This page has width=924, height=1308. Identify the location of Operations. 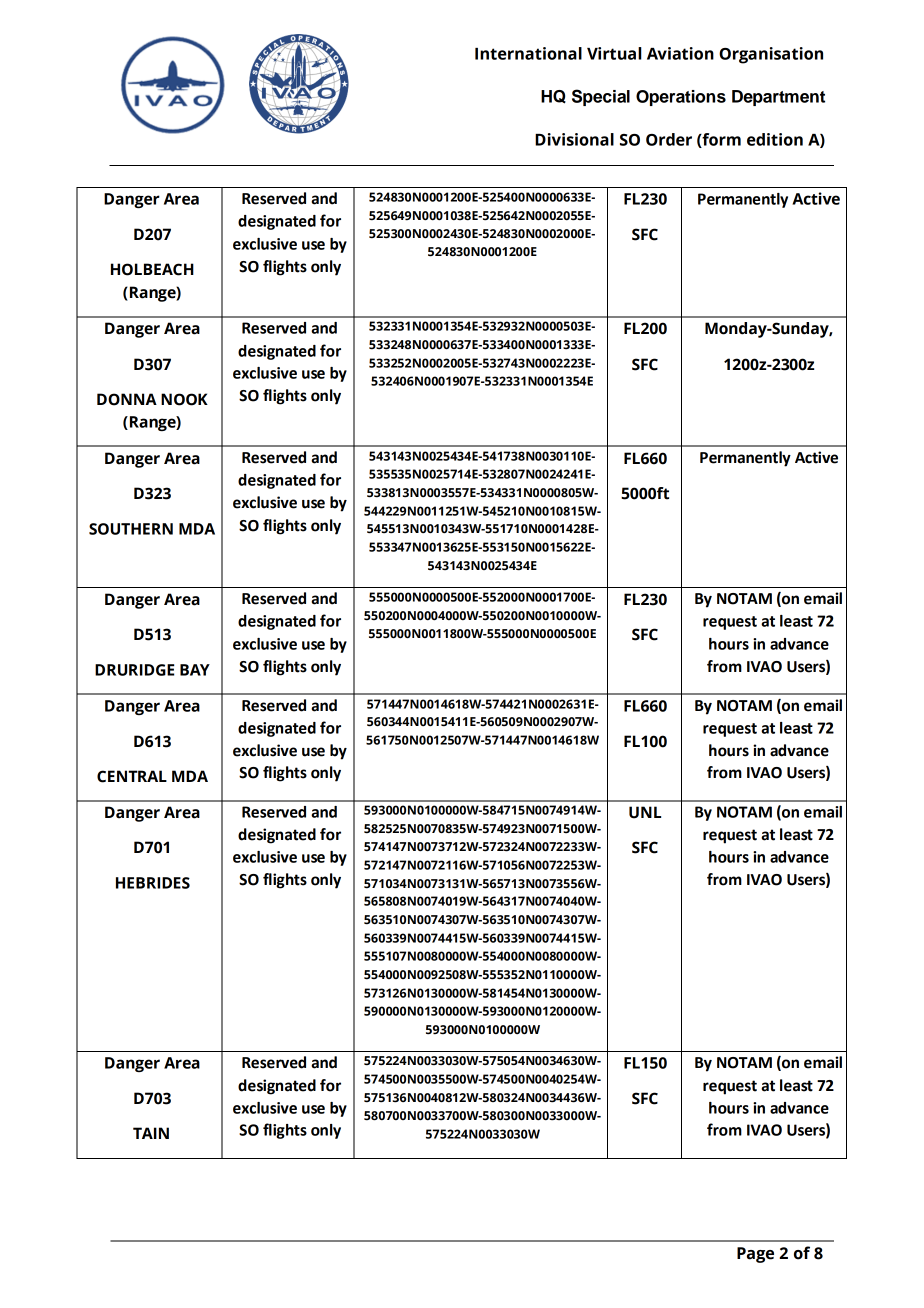
(681, 98).
